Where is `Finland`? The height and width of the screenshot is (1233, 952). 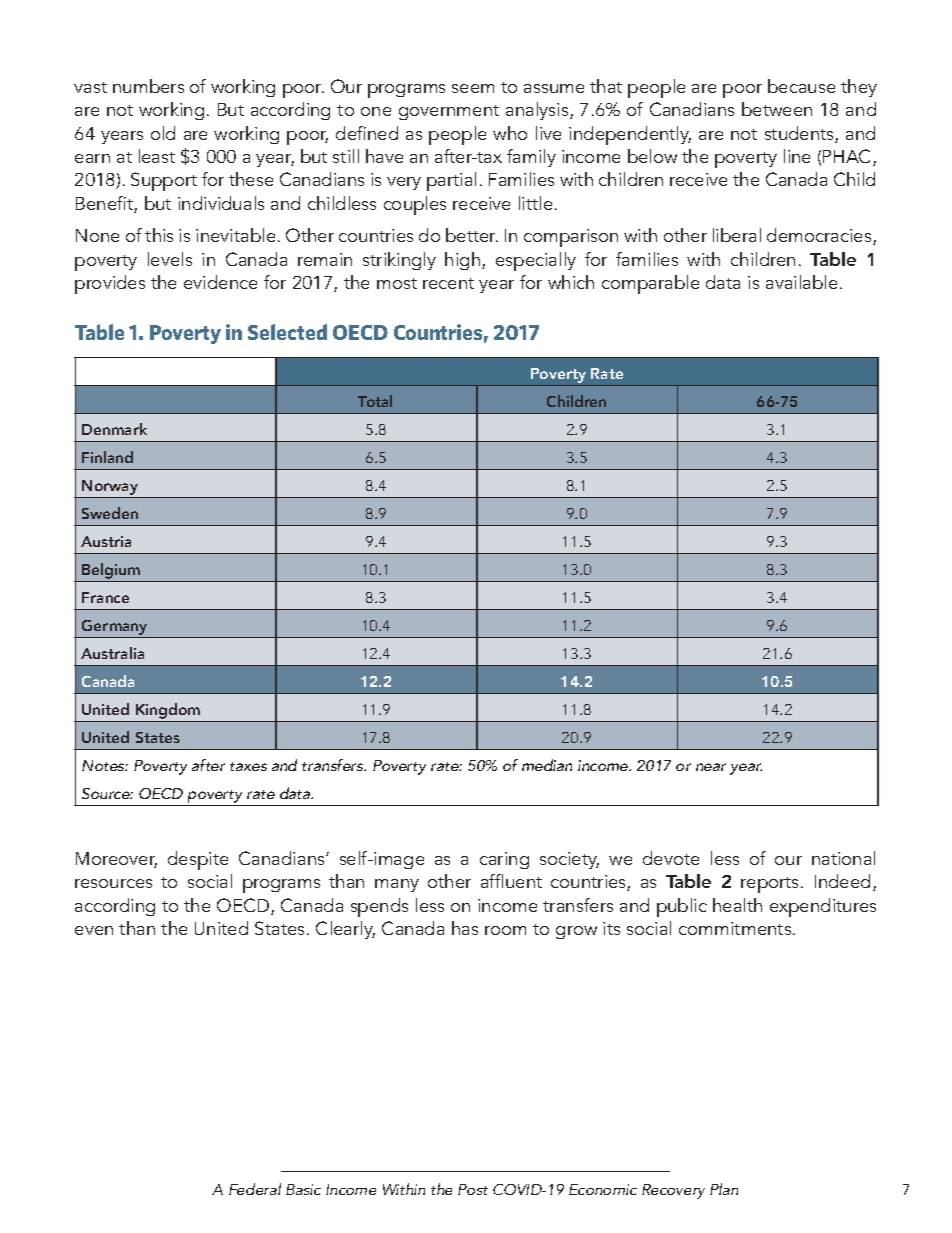
Finland is located at coordinates (107, 457).
